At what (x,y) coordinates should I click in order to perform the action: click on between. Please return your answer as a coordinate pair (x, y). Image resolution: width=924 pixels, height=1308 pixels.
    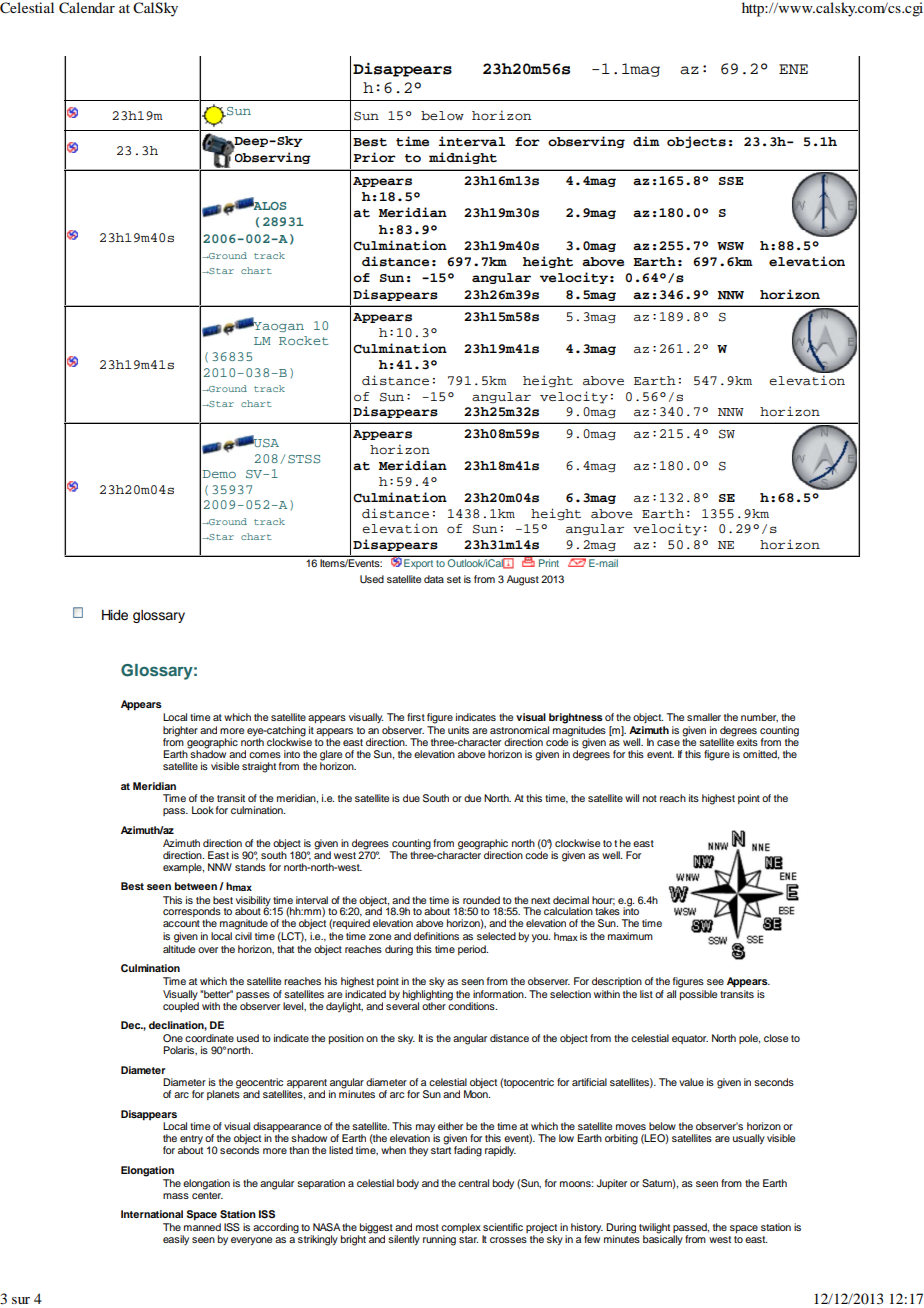
    Looking at the image, I should click on (196, 886).
